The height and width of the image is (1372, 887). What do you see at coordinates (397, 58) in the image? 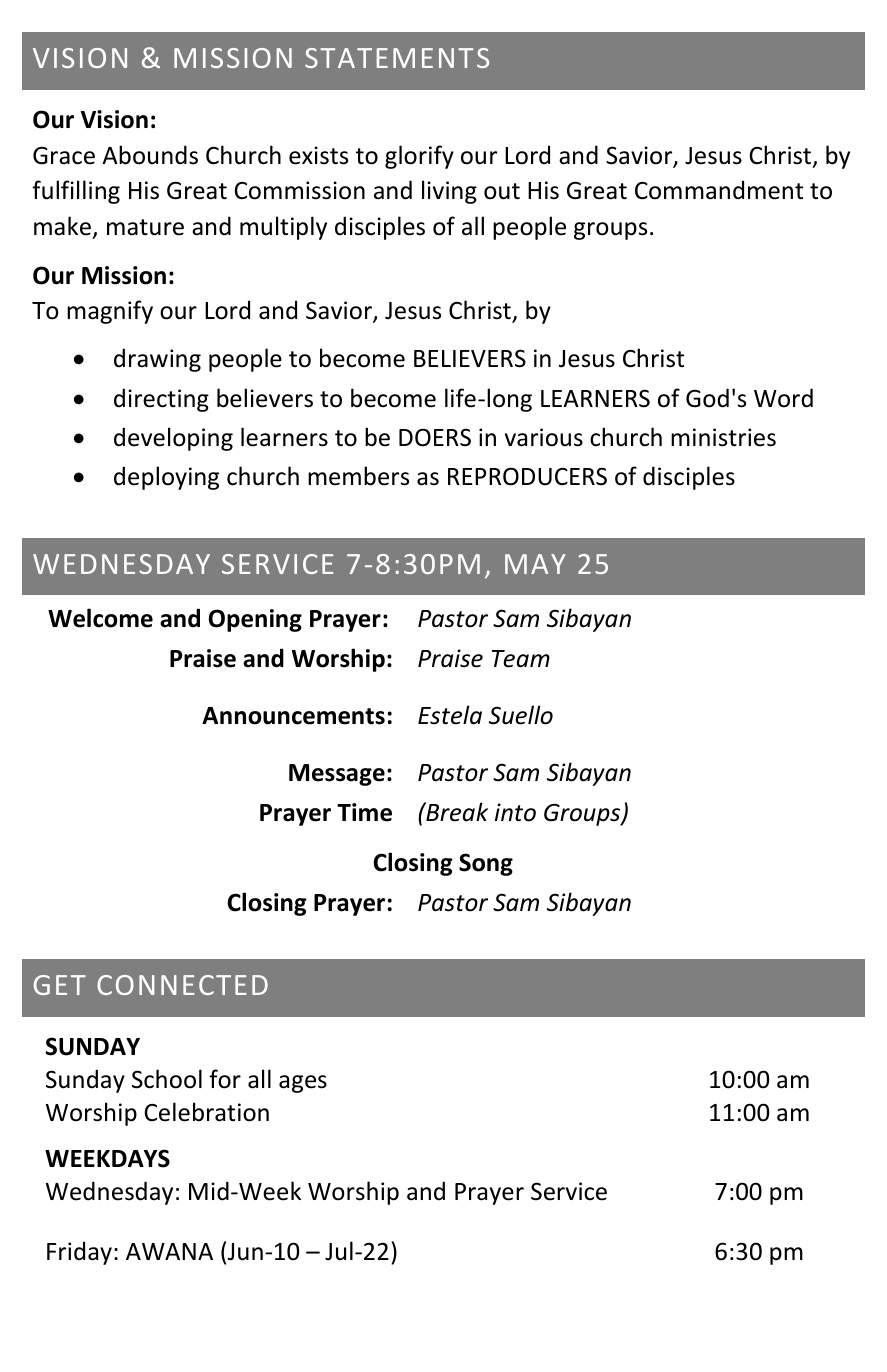
I see `STATEMENTS` at bounding box center [397, 58].
